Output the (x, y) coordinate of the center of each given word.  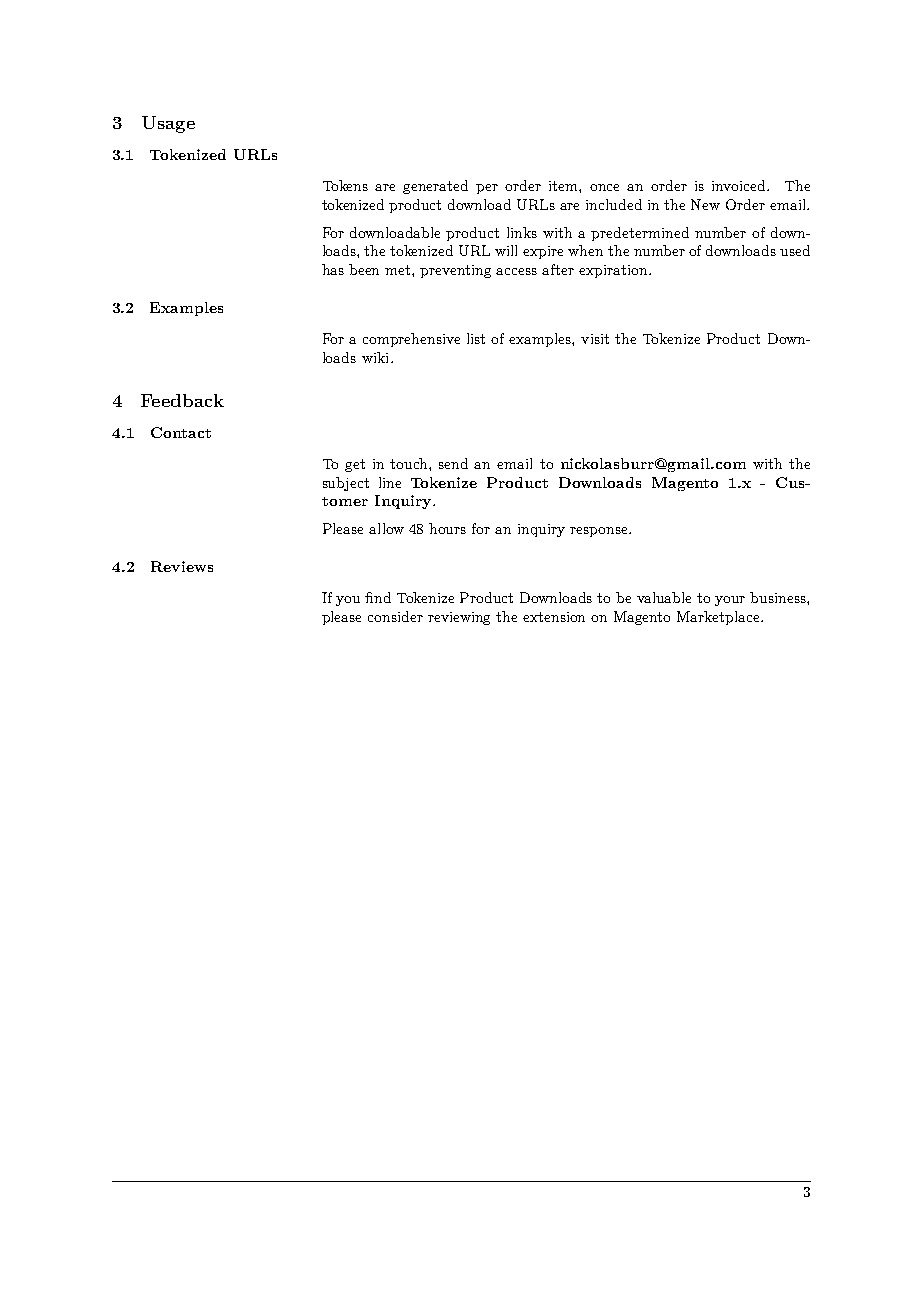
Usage (168, 124)
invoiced (740, 185)
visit (595, 339)
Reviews (182, 566)
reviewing (459, 618)
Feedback (182, 400)
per (487, 189)
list (476, 338)
